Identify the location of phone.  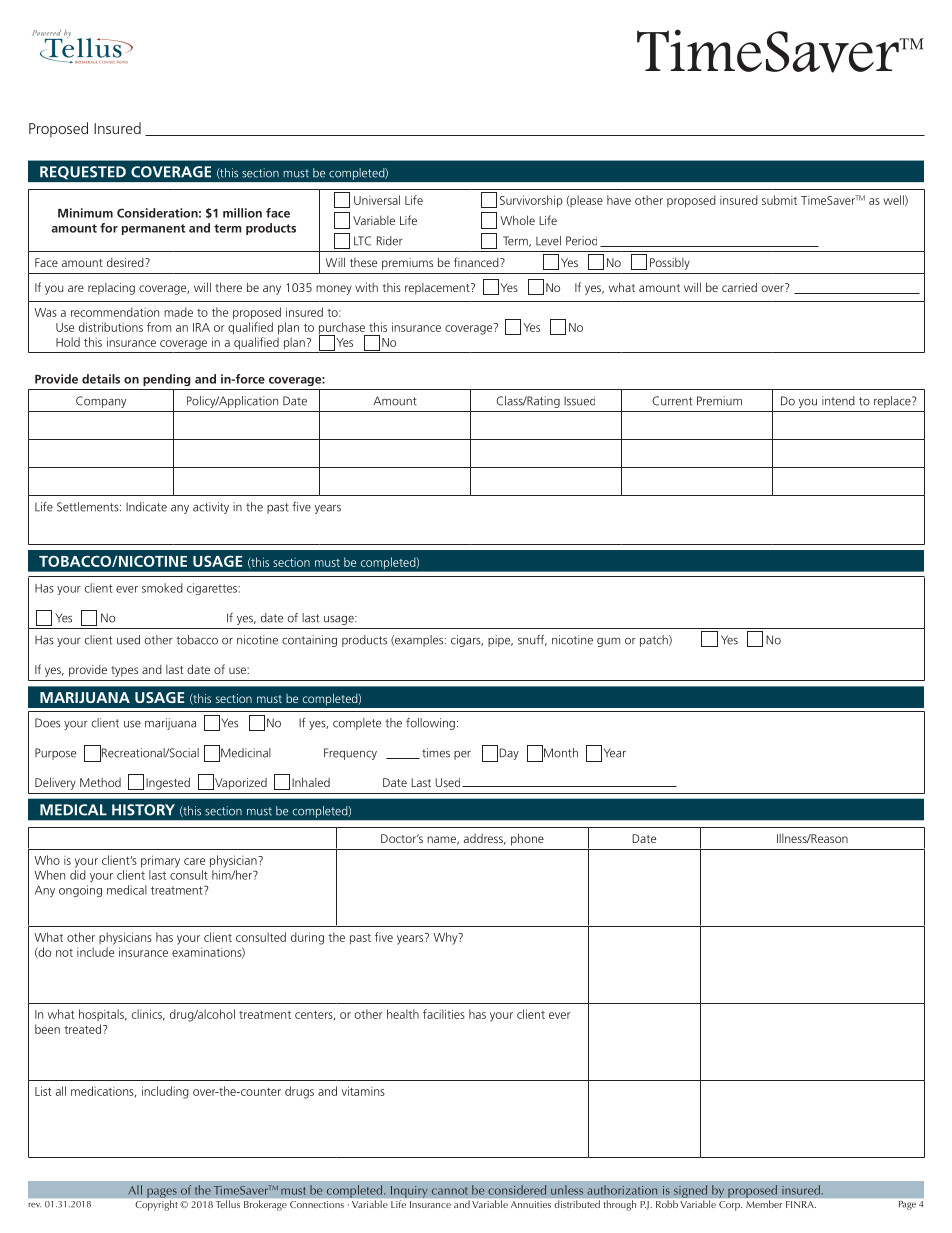
(527, 839).
